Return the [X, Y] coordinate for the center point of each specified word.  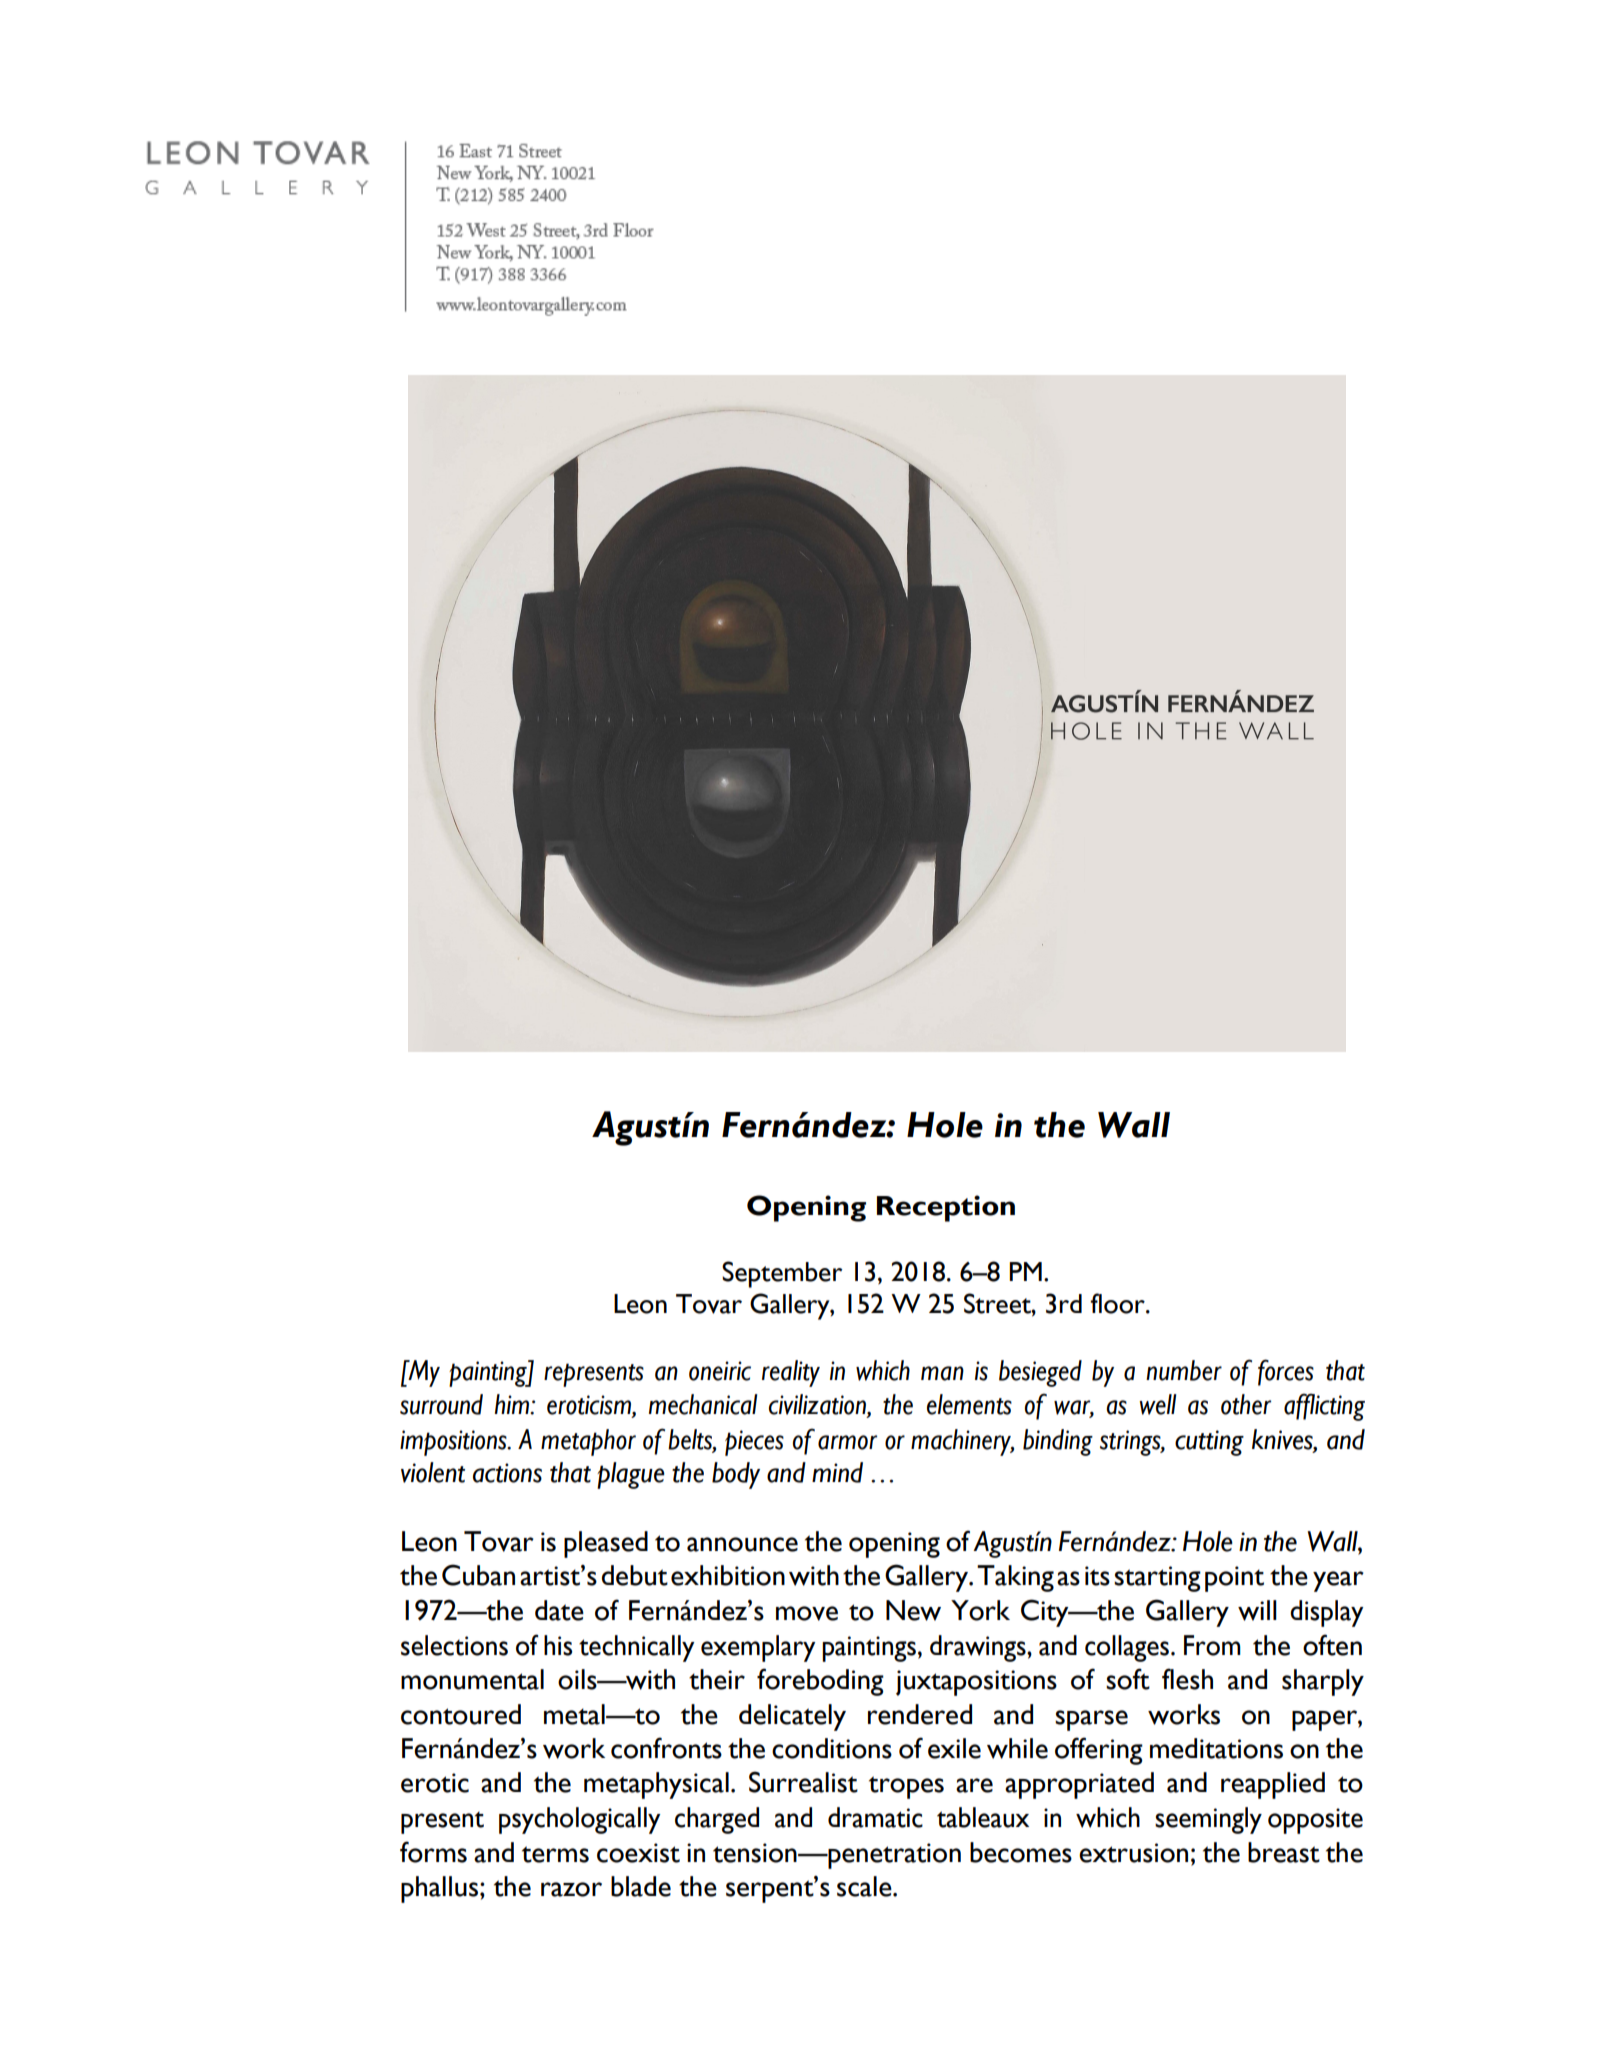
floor [1118, 1303]
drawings [979, 1648]
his [558, 1645]
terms [555, 1854]
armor [847, 1442]
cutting [1209, 1443]
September [782, 1274]
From [1212, 1645]
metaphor [588, 1442]
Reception [946, 1208]
